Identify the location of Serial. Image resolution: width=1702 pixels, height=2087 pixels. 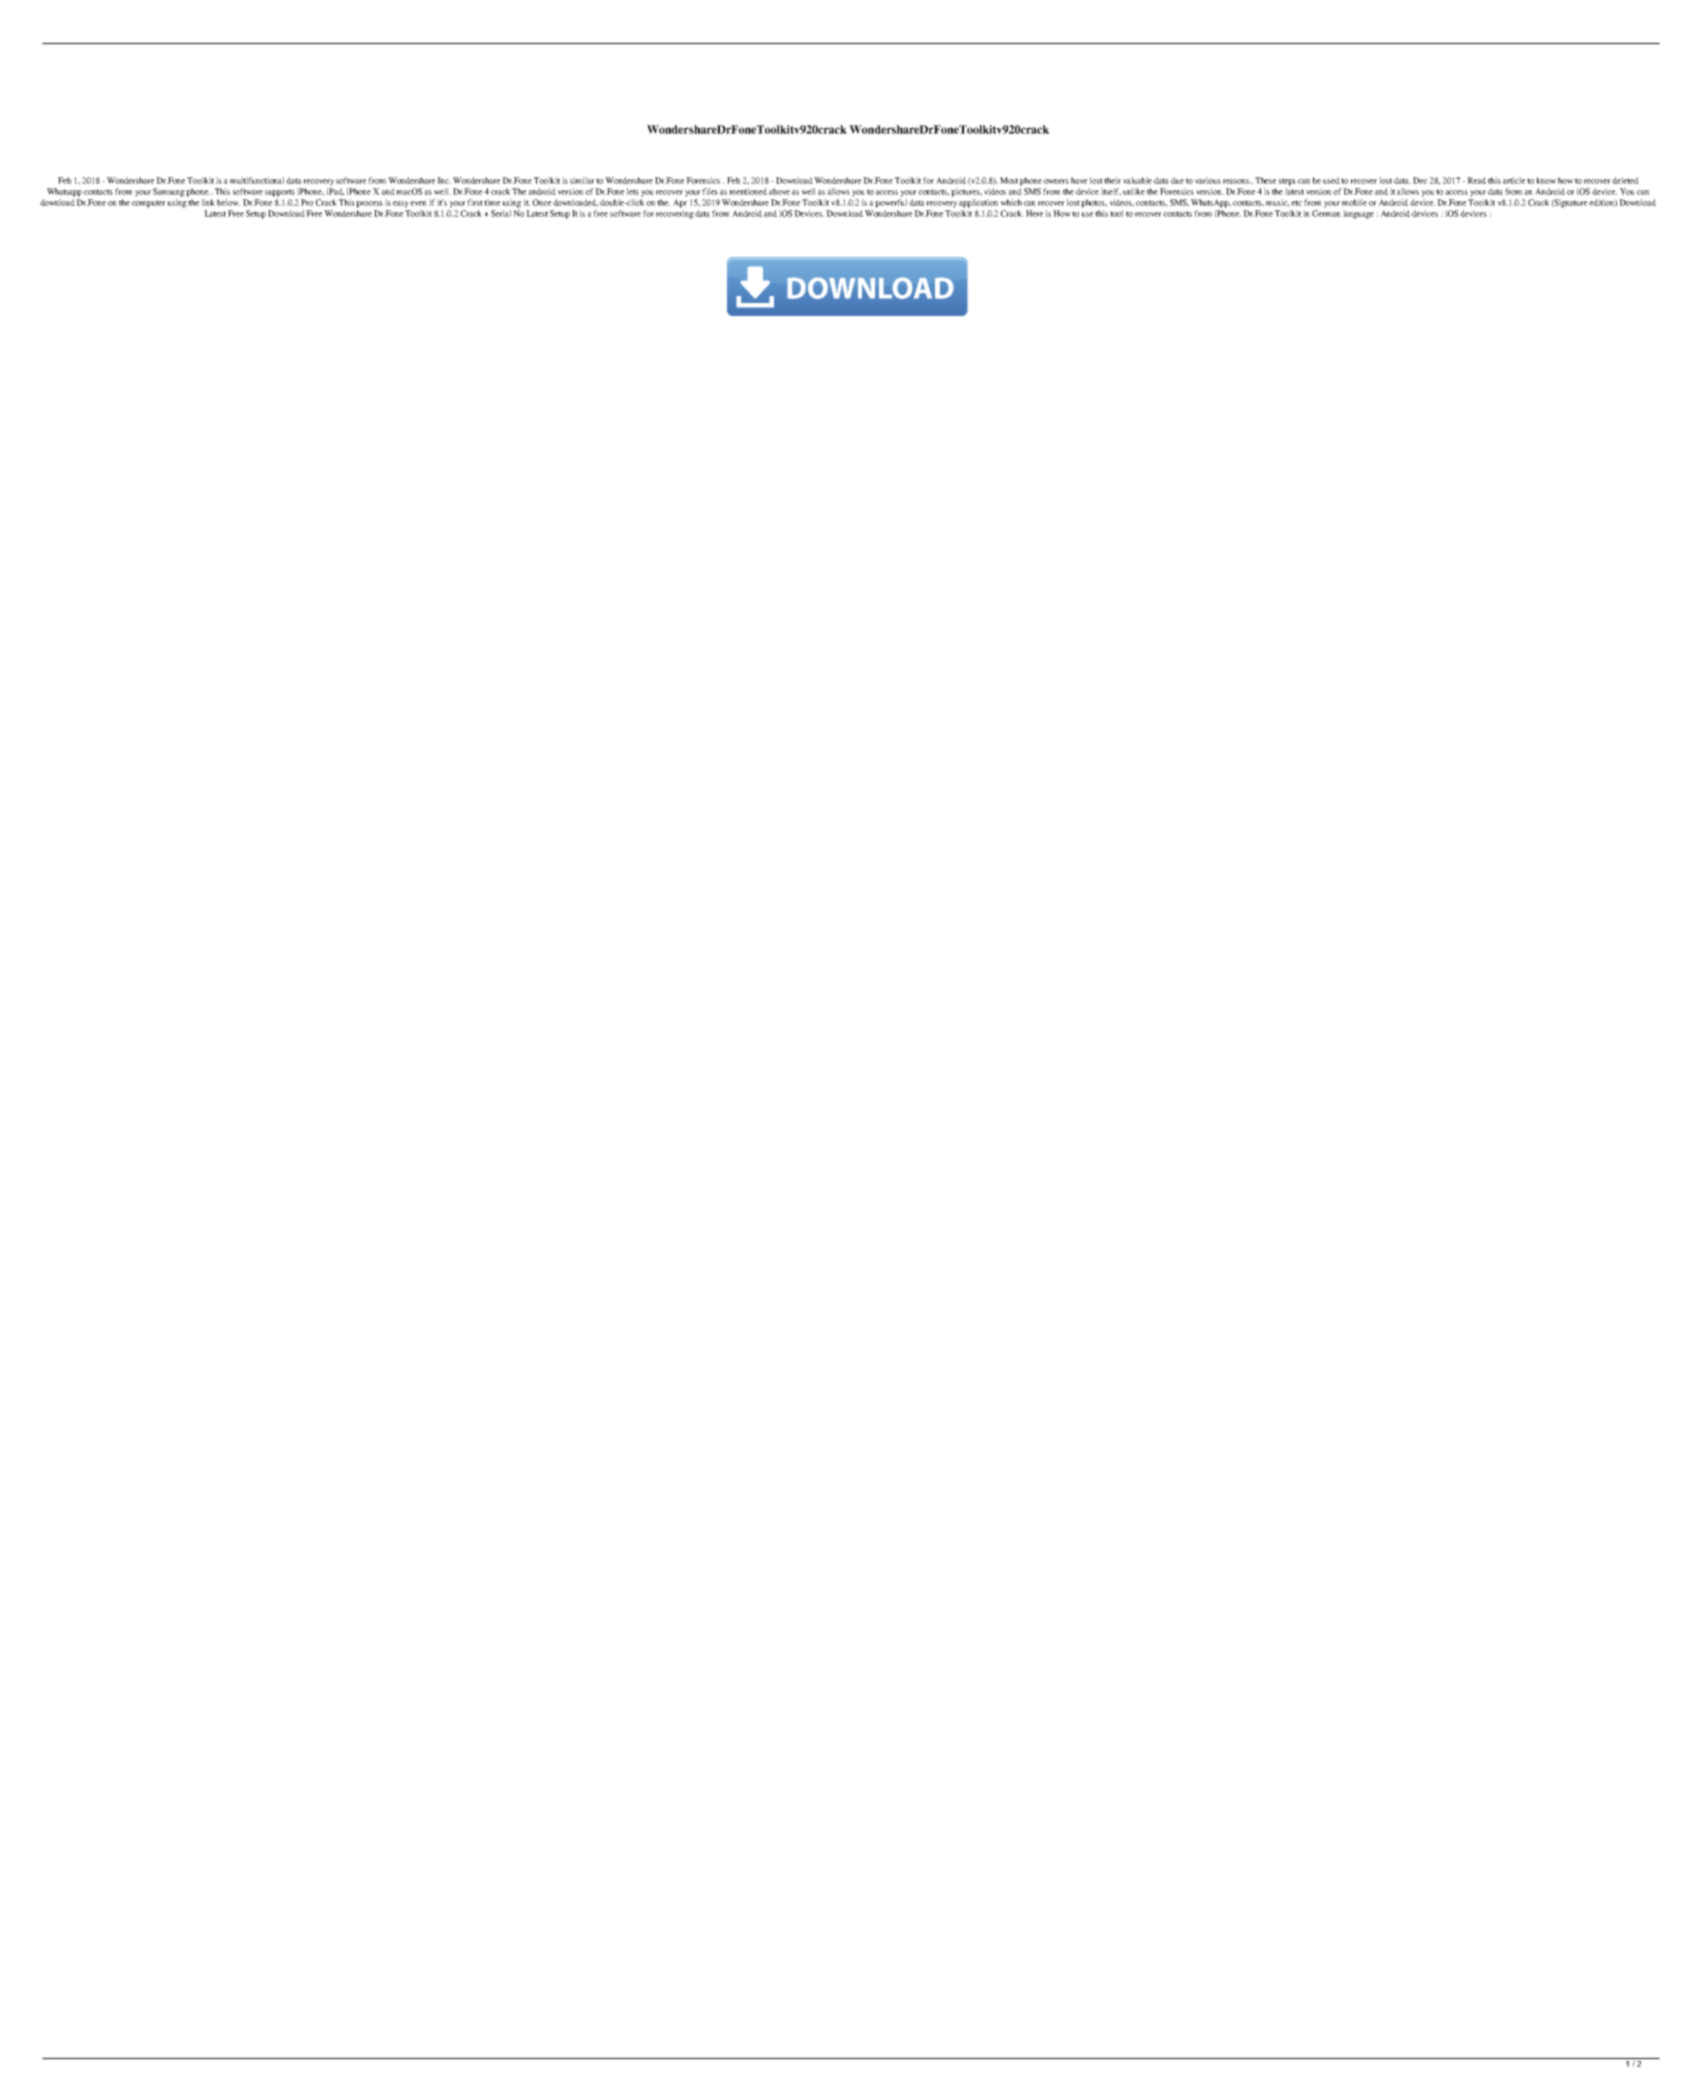
(501, 213).
